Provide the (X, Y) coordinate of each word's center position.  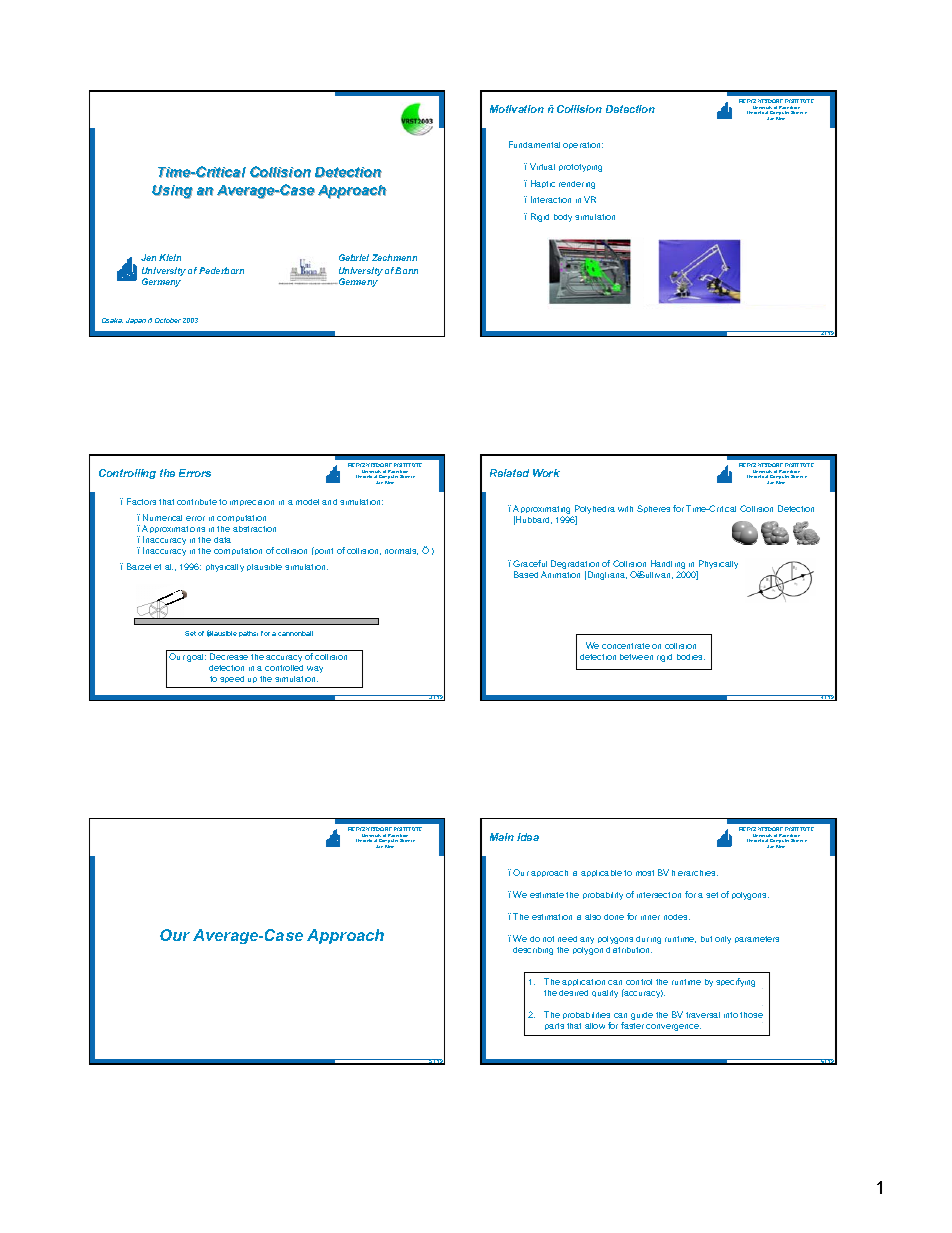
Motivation (517, 109)
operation (583, 145)
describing (533, 951)
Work (546, 473)
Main (502, 837)
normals (401, 551)
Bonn (406, 270)
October (168, 320)
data (222, 540)
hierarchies (695, 873)
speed (232, 679)
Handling (668, 566)
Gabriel (354, 257)
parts (554, 1026)
